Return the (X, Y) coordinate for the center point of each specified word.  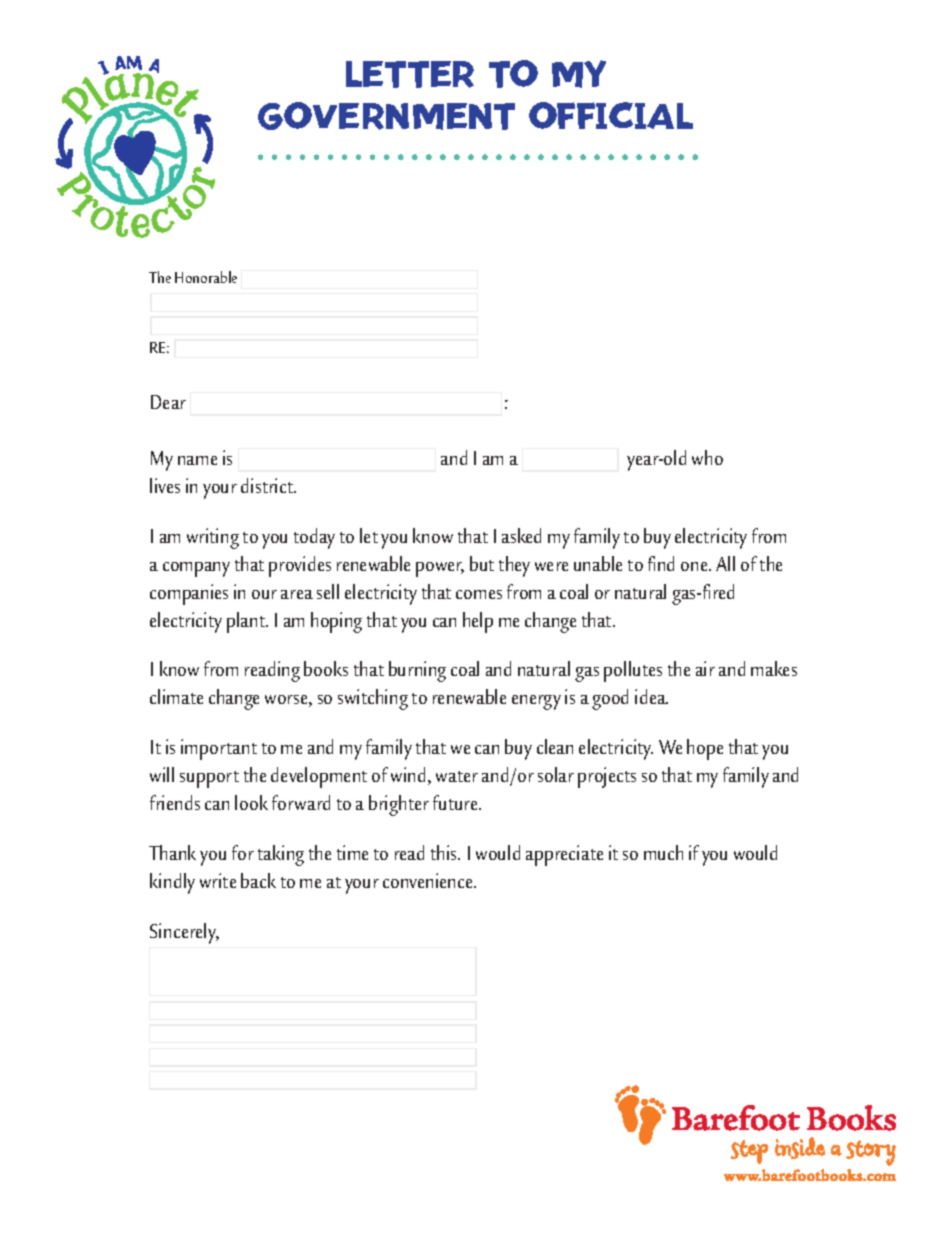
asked (521, 535)
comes (479, 594)
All (725, 563)
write (218, 880)
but (482, 563)
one (695, 566)
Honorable (206, 277)
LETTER (410, 74)
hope (705, 749)
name (197, 460)
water (457, 776)
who (707, 457)
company (196, 569)
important (219, 749)
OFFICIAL (611, 115)
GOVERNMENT (386, 116)
